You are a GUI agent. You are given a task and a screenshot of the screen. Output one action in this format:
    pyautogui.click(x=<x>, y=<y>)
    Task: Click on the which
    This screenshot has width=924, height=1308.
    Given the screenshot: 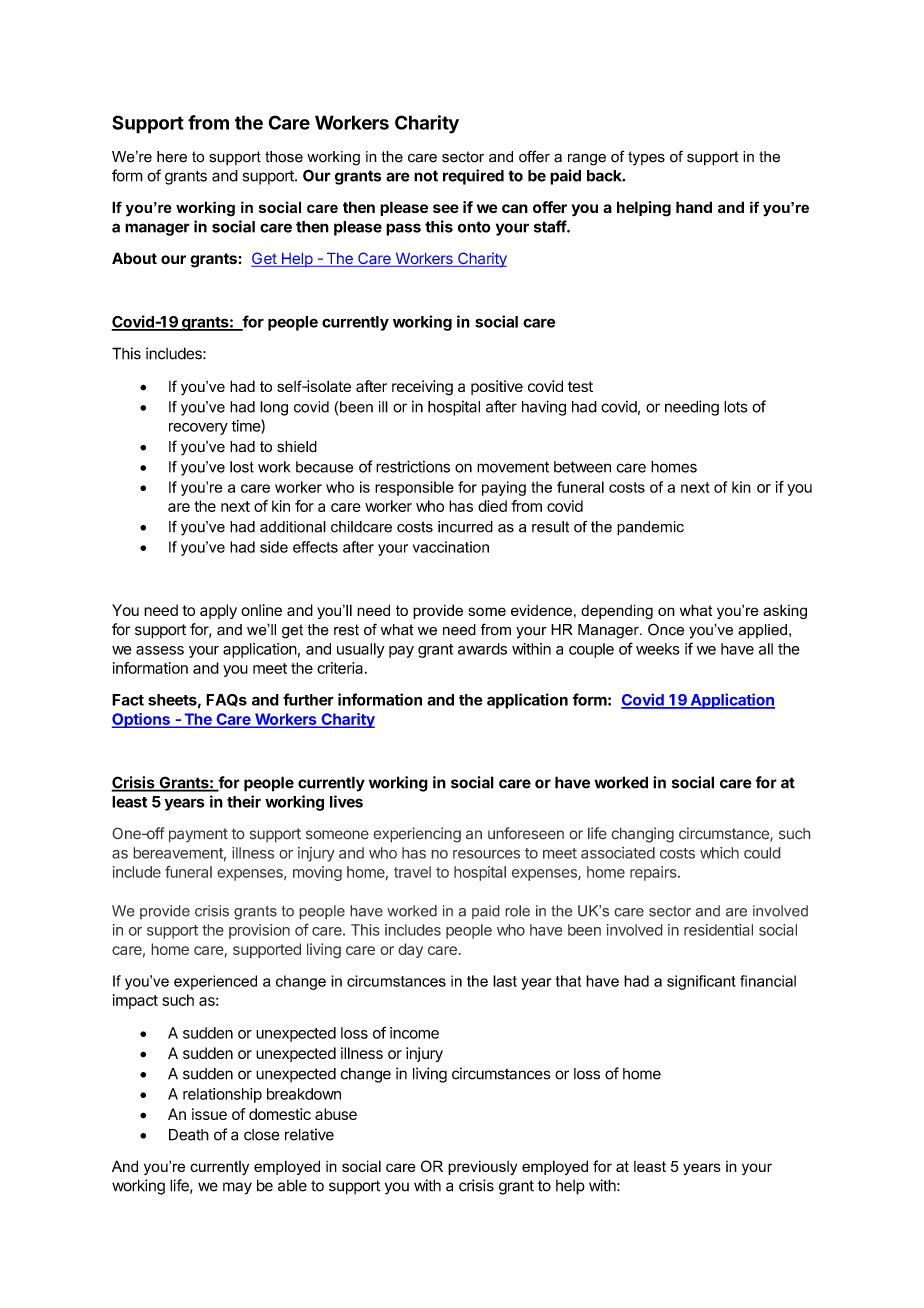 What is the action you would take?
    pyautogui.click(x=719, y=853)
